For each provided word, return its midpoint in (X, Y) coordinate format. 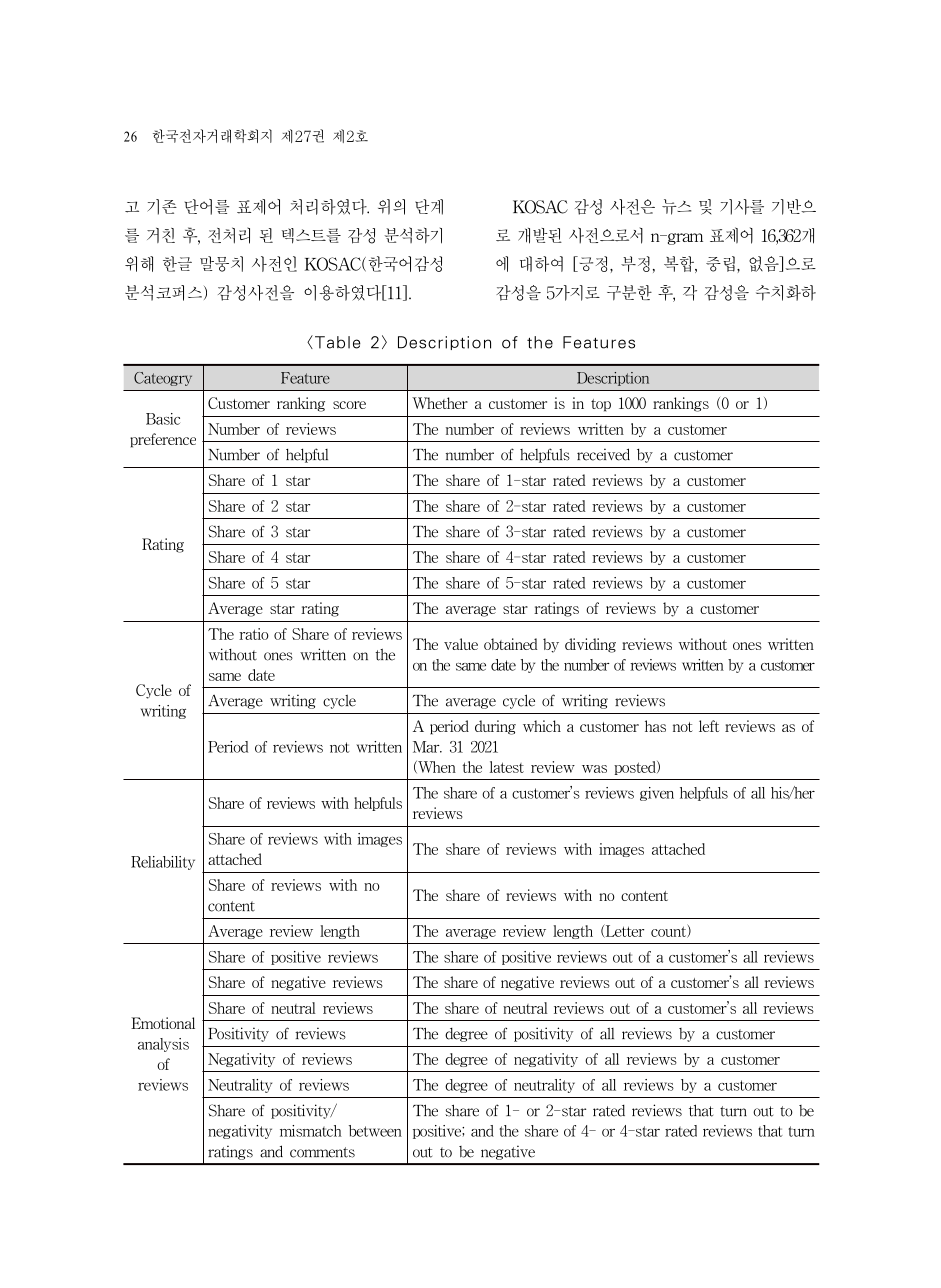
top (601, 405)
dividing (590, 645)
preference (163, 440)
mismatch (311, 1131)
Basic (163, 419)
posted (636, 768)
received (603, 454)
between (375, 1131)
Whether (440, 403)
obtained (511, 644)
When (436, 767)
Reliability (163, 863)
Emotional (163, 1023)
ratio (254, 634)
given (657, 794)
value (461, 644)
